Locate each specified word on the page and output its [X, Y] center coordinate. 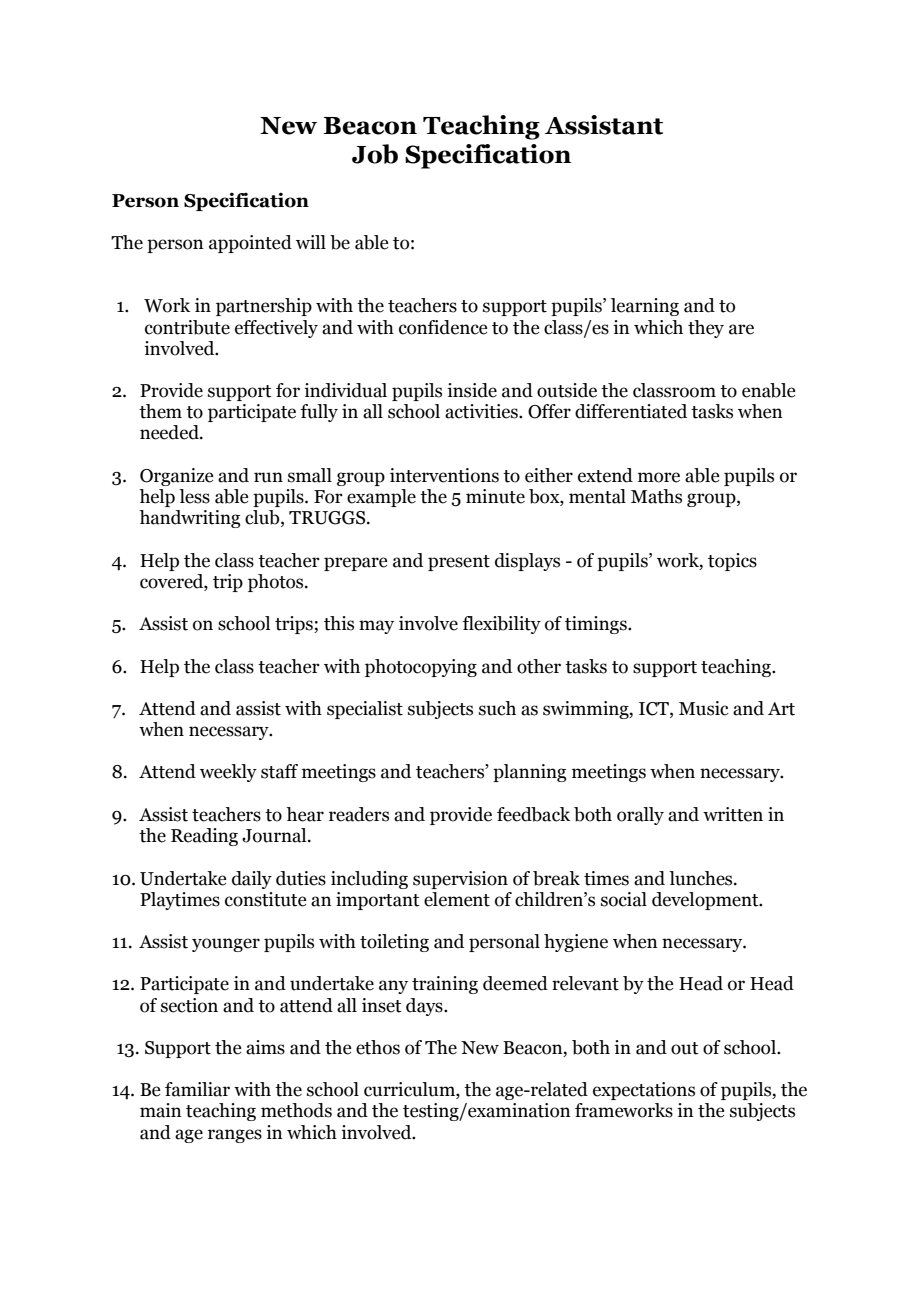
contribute [187, 327]
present [459, 563]
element [457, 899]
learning [645, 307]
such [497, 708]
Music [704, 708]
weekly [228, 773]
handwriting [190, 519]
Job [375, 154]
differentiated [631, 411]
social [624, 899]
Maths [656, 496]
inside [472, 390]
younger [226, 945]
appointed [250, 244]
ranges [235, 1136]
